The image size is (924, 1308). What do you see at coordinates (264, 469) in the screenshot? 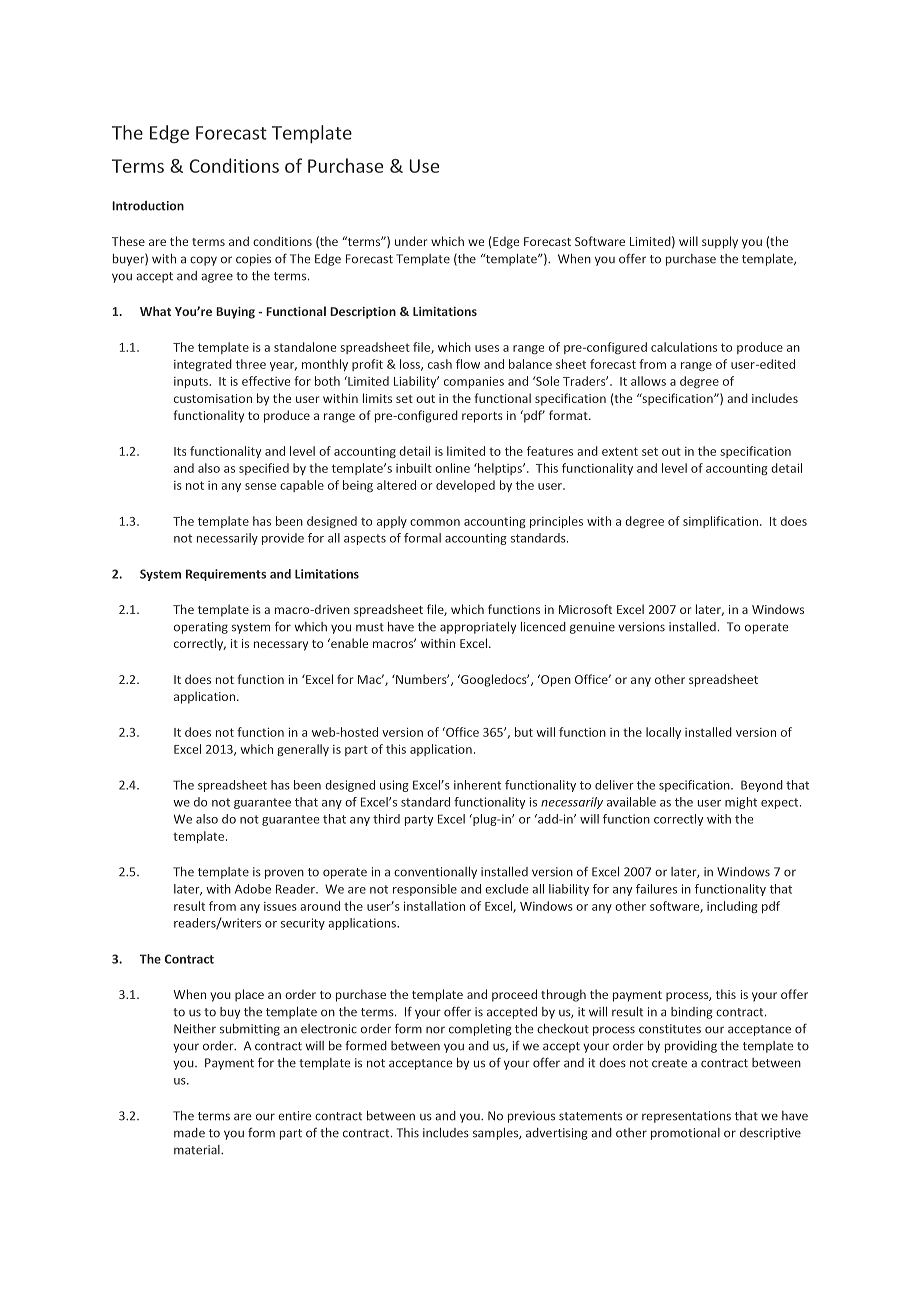
I see `specified` at bounding box center [264, 469].
